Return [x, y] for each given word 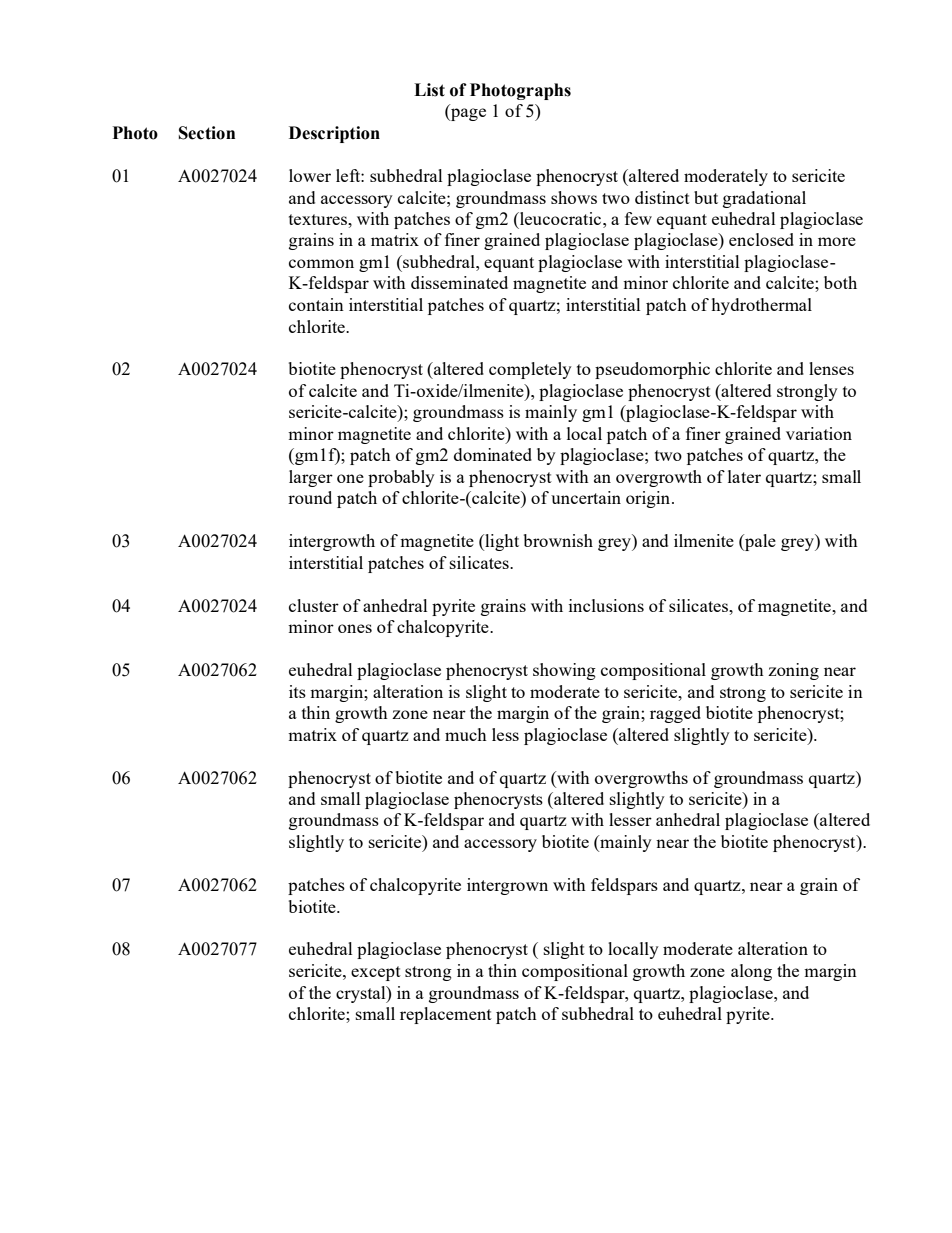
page [467, 114]
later [744, 476]
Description [334, 134]
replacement [446, 1015]
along [751, 972]
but [706, 197]
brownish [558, 540]
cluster [314, 605]
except [376, 973]
